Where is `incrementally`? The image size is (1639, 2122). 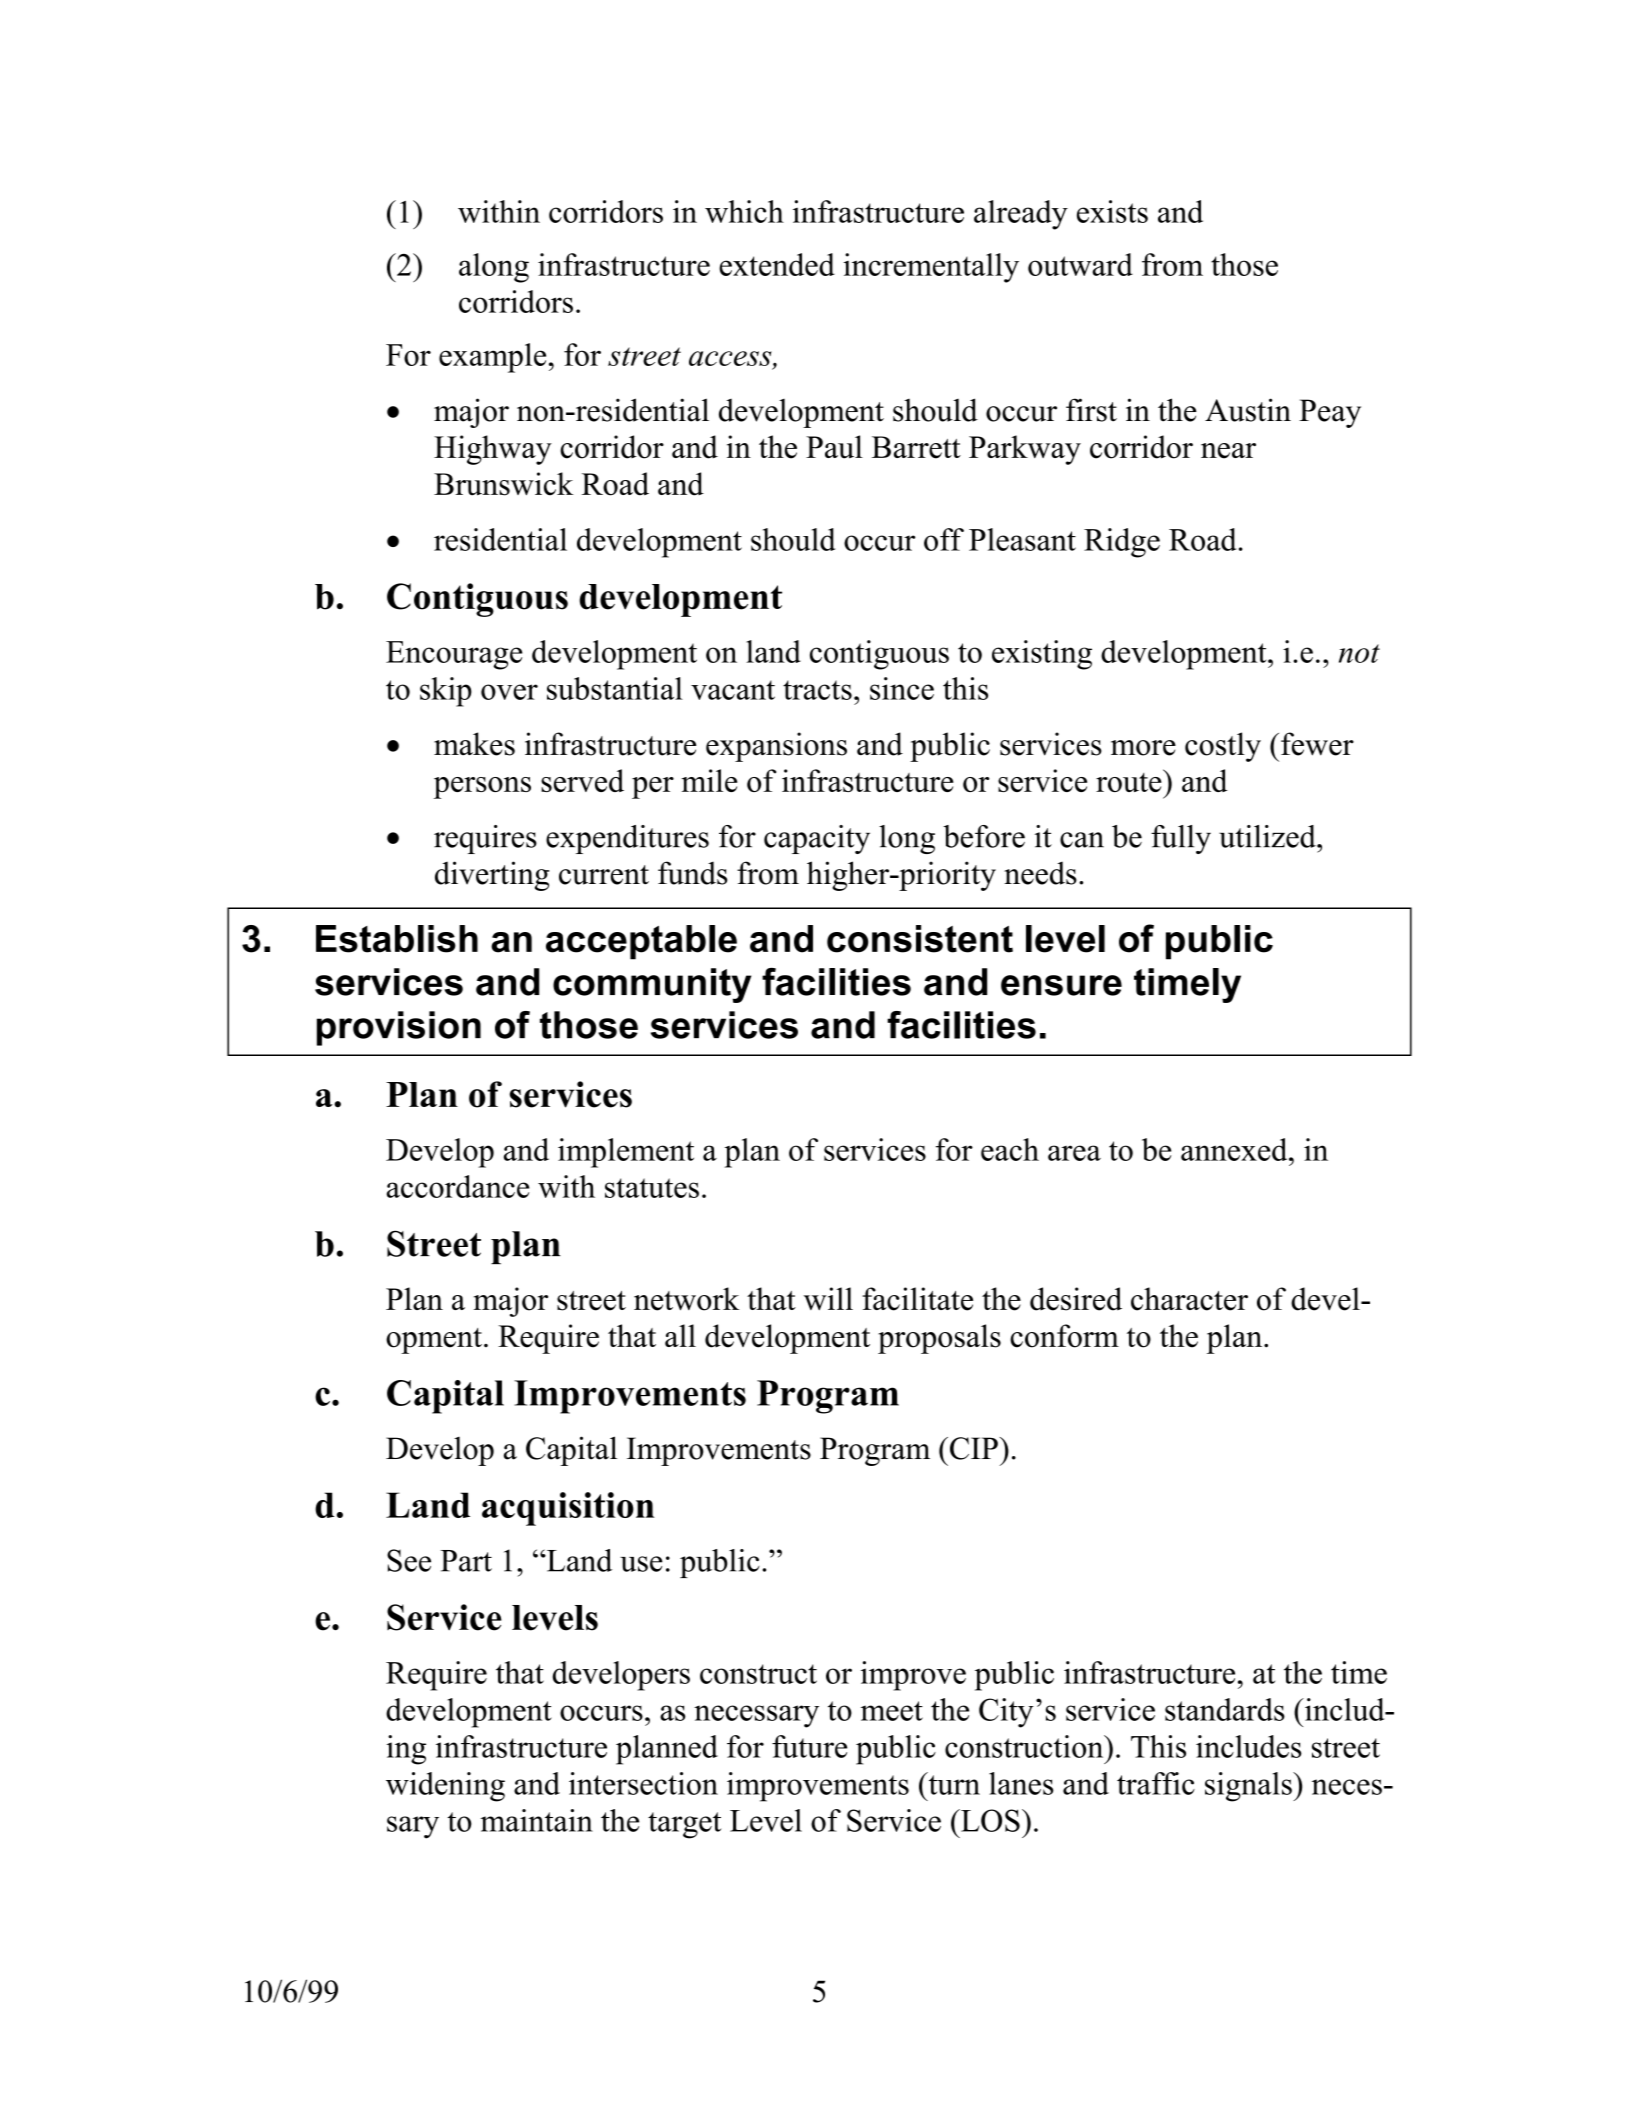
incrementally is located at coordinates (931, 268).
